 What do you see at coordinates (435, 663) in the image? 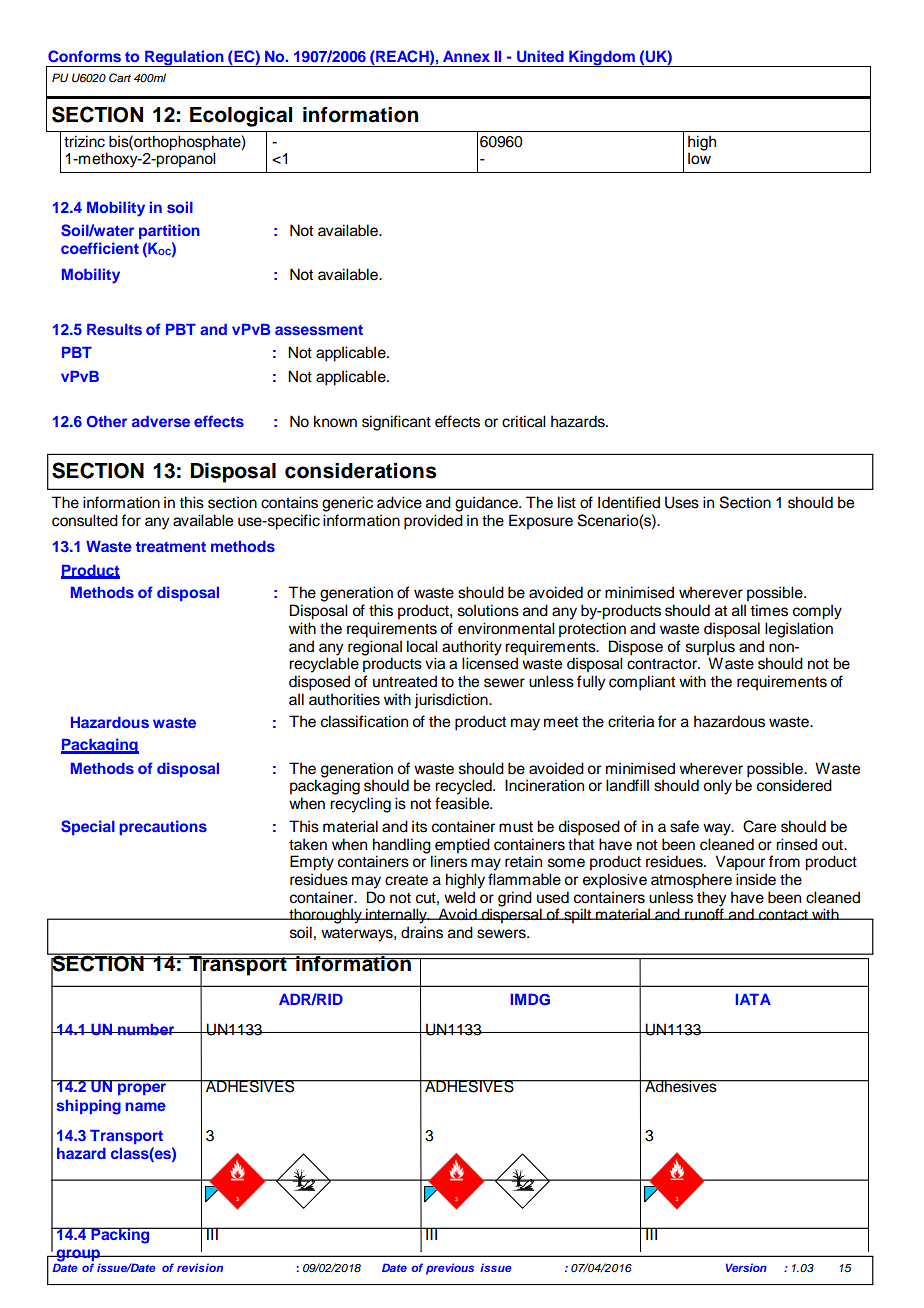
I see `via` at bounding box center [435, 663].
